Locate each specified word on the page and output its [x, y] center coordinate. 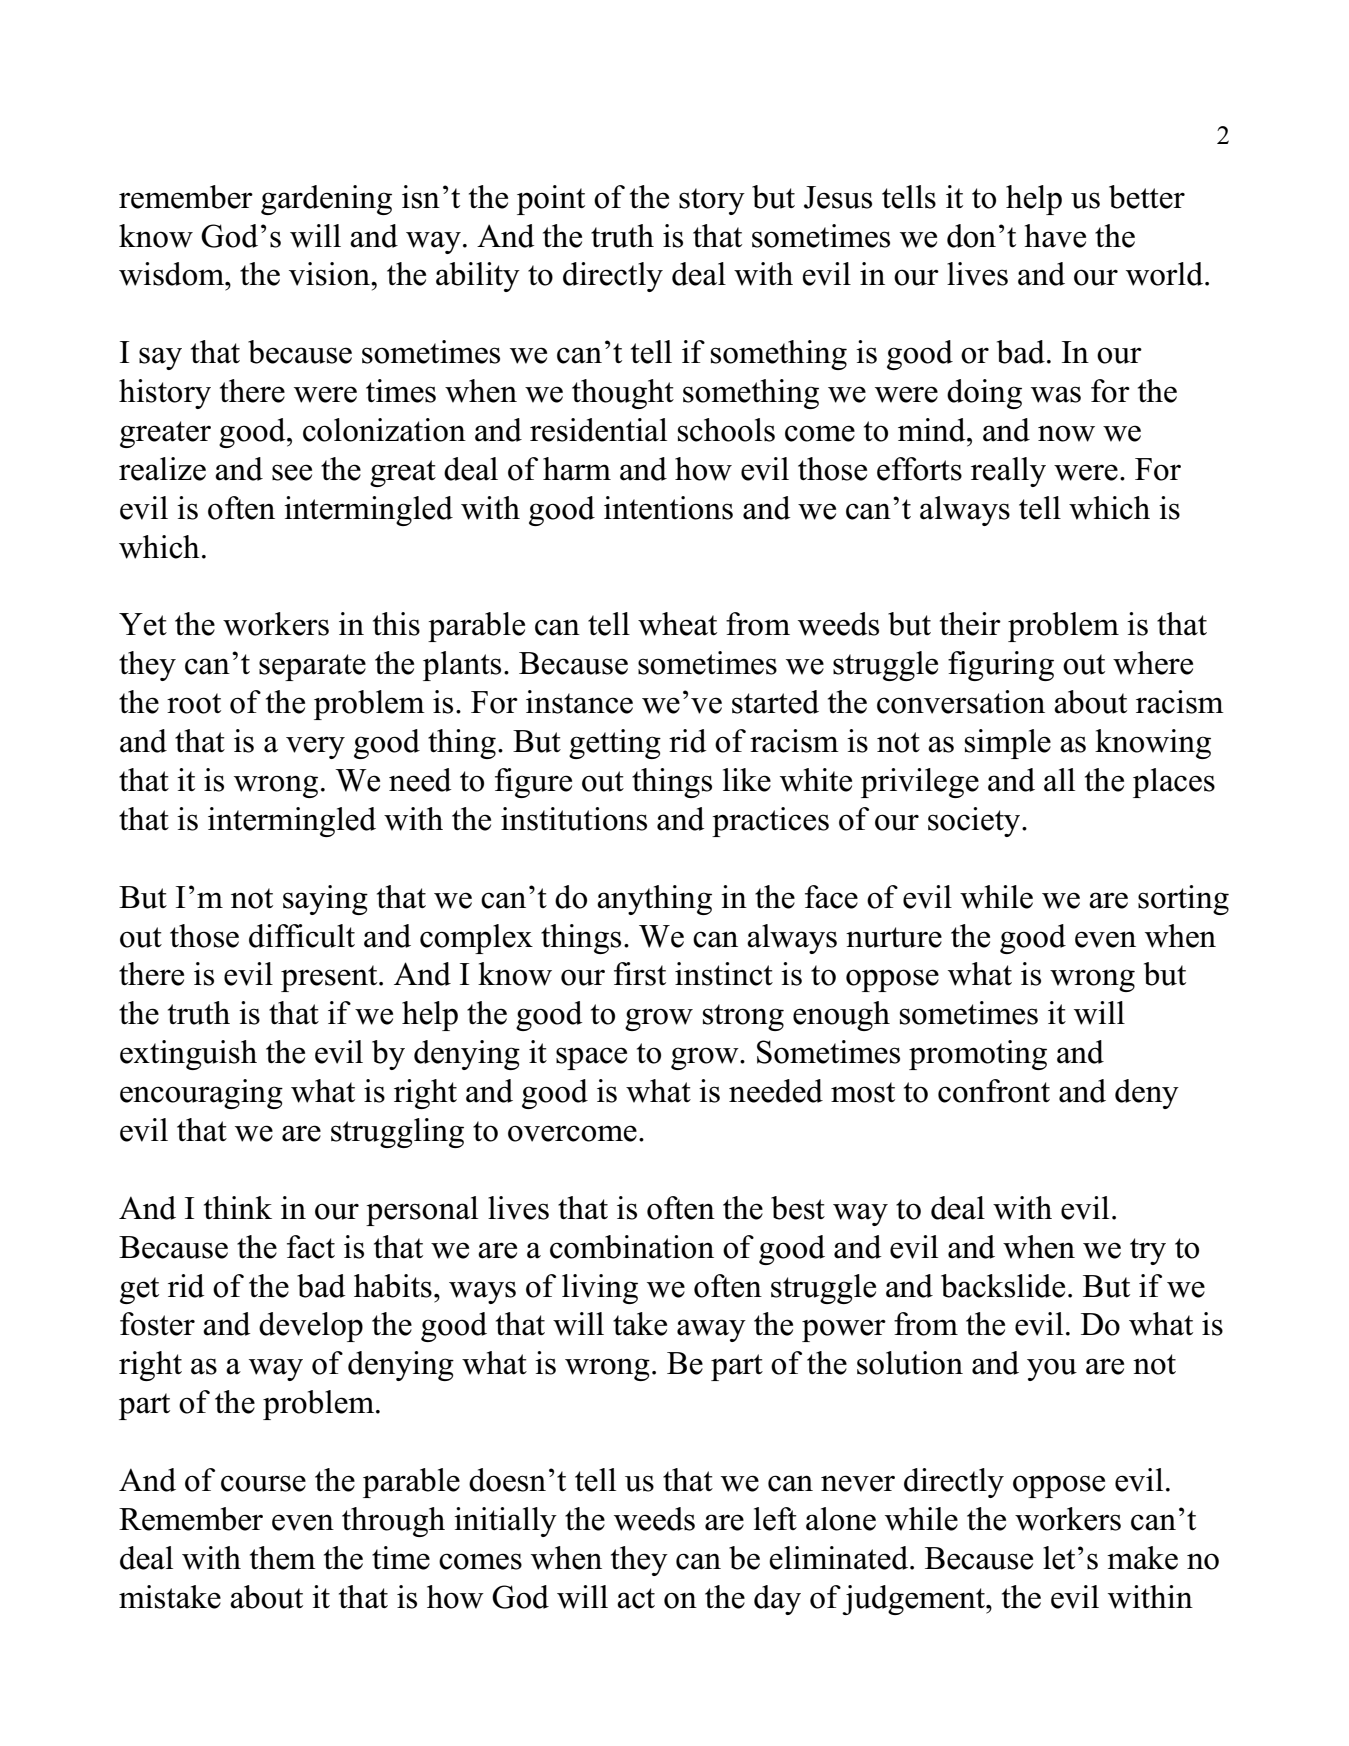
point [551, 200]
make [1142, 1558]
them [283, 1558]
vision [331, 274]
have [1055, 236]
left [775, 1519]
